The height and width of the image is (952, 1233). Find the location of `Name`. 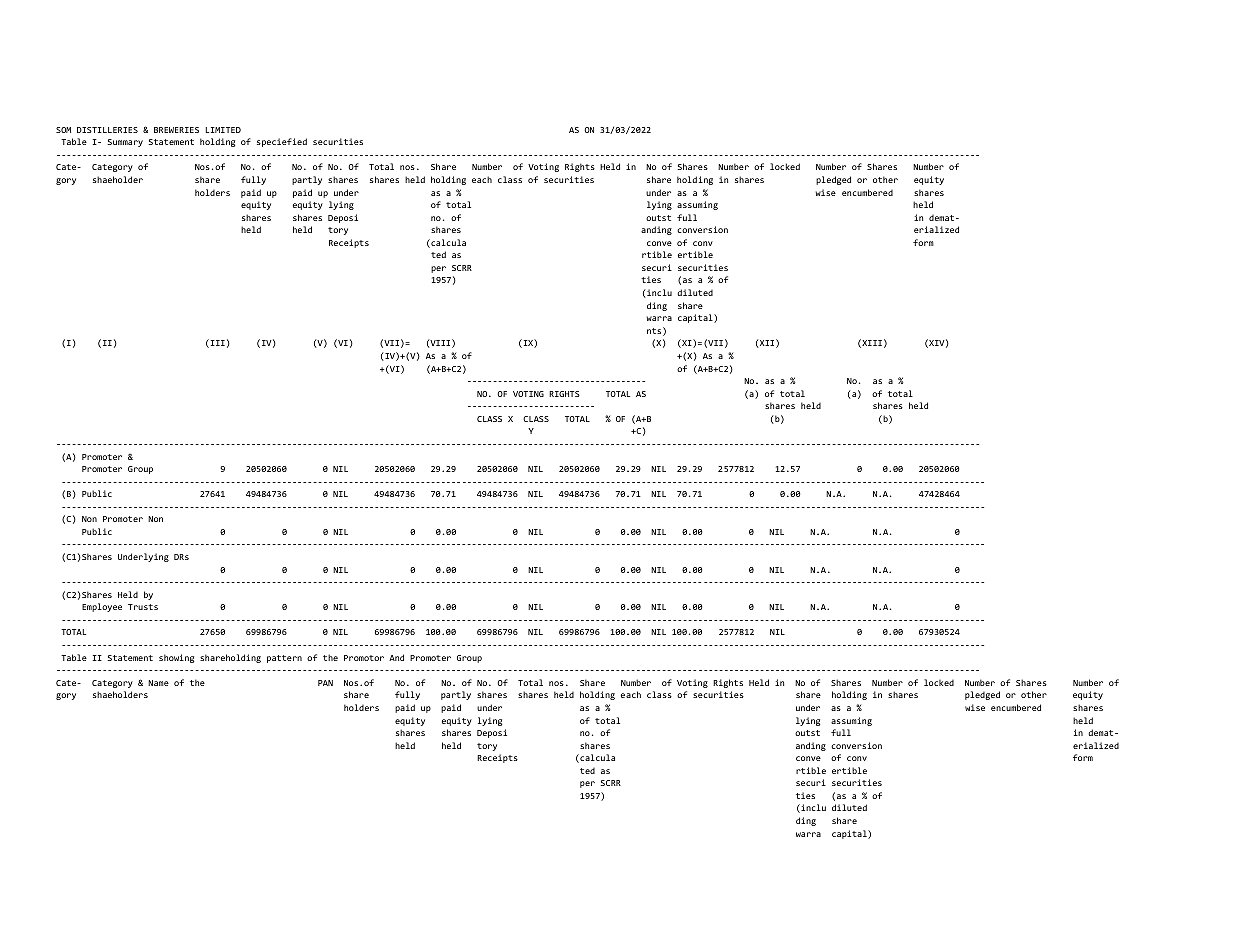

Name is located at coordinates (158, 683).
